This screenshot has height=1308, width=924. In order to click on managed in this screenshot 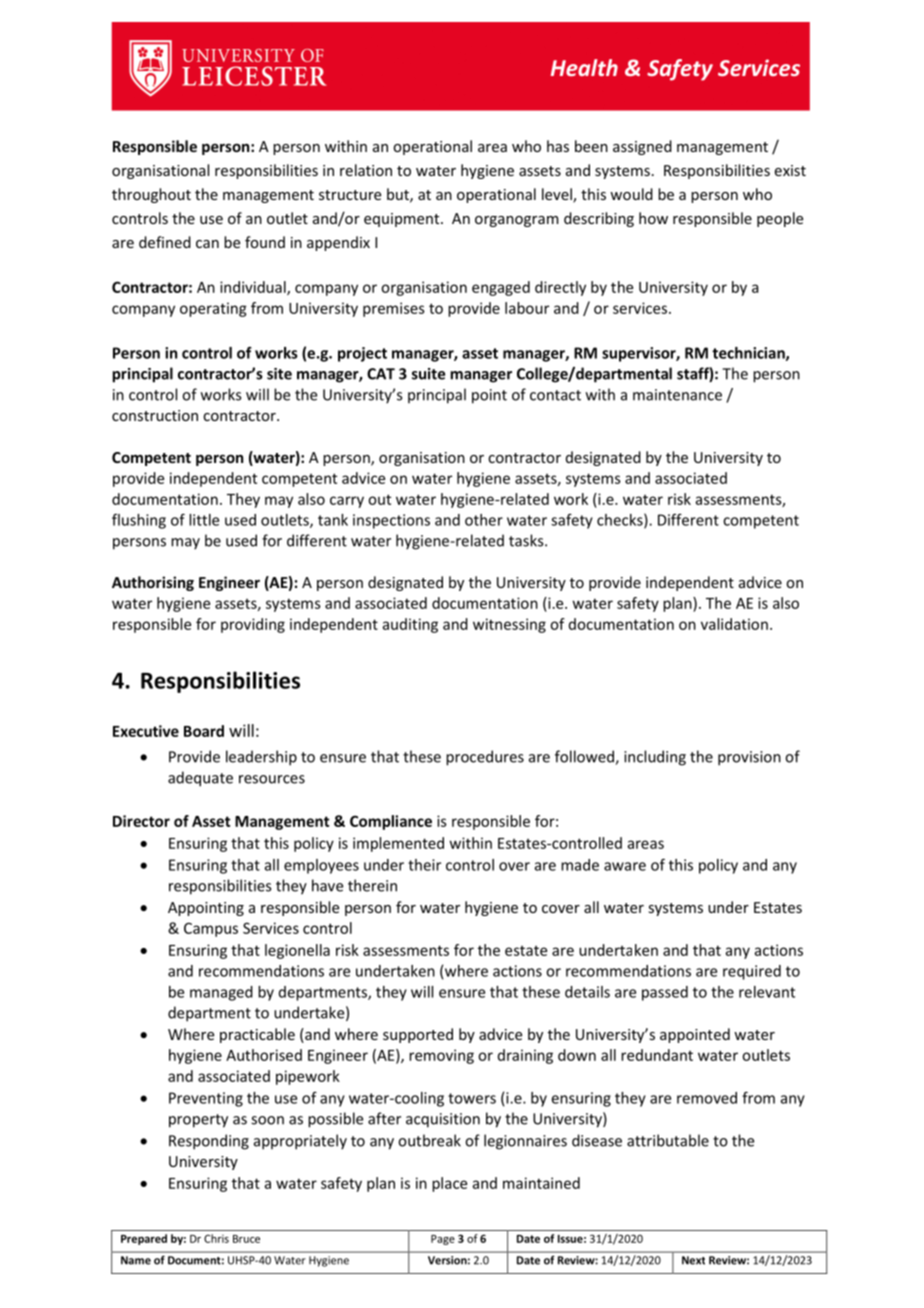, I will do `click(221, 993)`.
